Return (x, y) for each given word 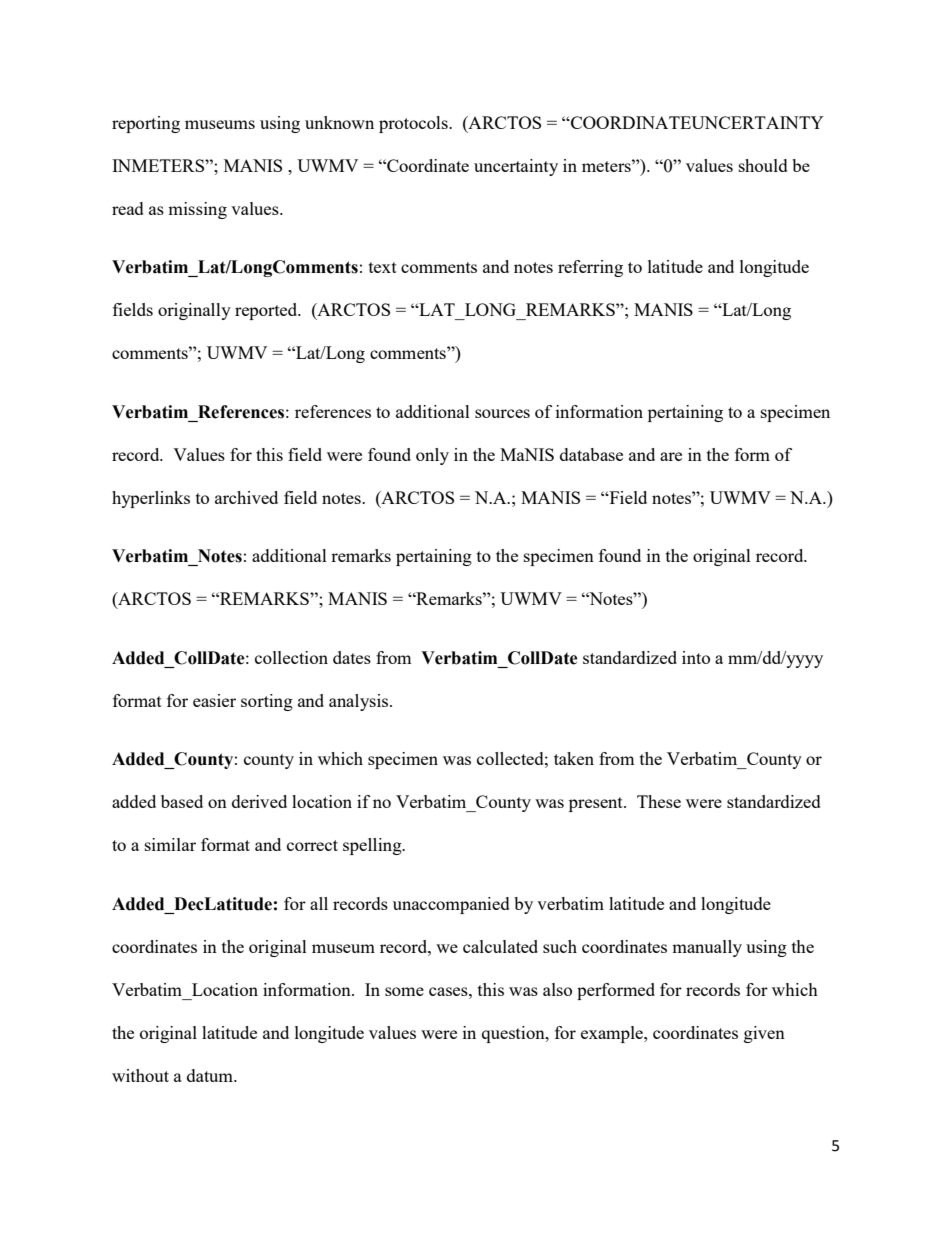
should (763, 165)
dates (352, 657)
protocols (414, 124)
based (182, 801)
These (659, 801)
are (671, 456)
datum (211, 1075)
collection (291, 657)
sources (502, 413)
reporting (146, 124)
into (696, 657)
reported (267, 311)
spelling (373, 846)
